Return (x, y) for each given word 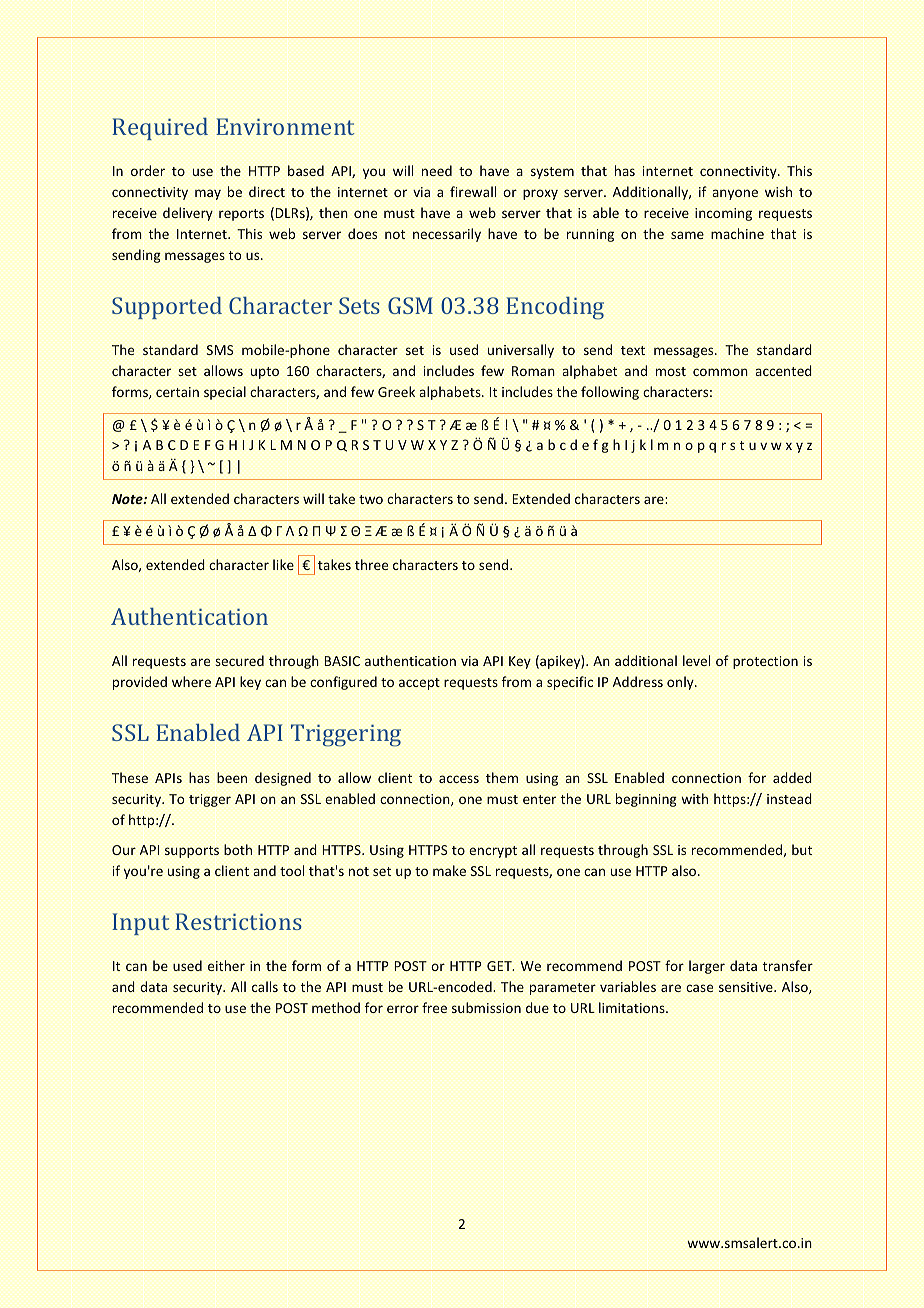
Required (160, 129)
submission (486, 1007)
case (699, 988)
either (226, 965)
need (437, 170)
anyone (735, 194)
